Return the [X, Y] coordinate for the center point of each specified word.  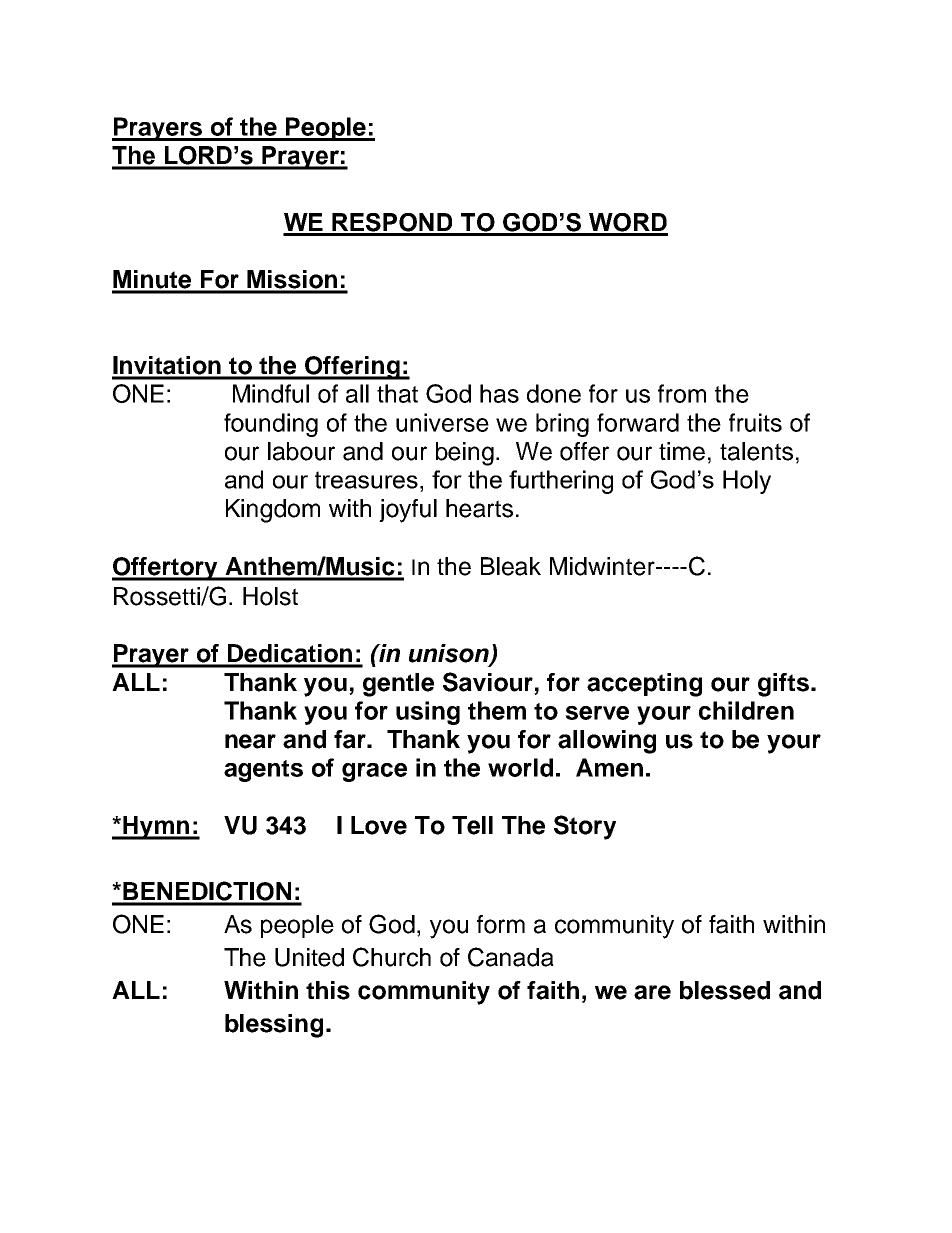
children [746, 710]
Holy [747, 482]
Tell [472, 825]
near [250, 741]
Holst [270, 596]
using [428, 713]
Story [585, 827]
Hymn [156, 828]
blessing [274, 1026]
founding [271, 425]
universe [442, 422]
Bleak [511, 566]
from [682, 393]
